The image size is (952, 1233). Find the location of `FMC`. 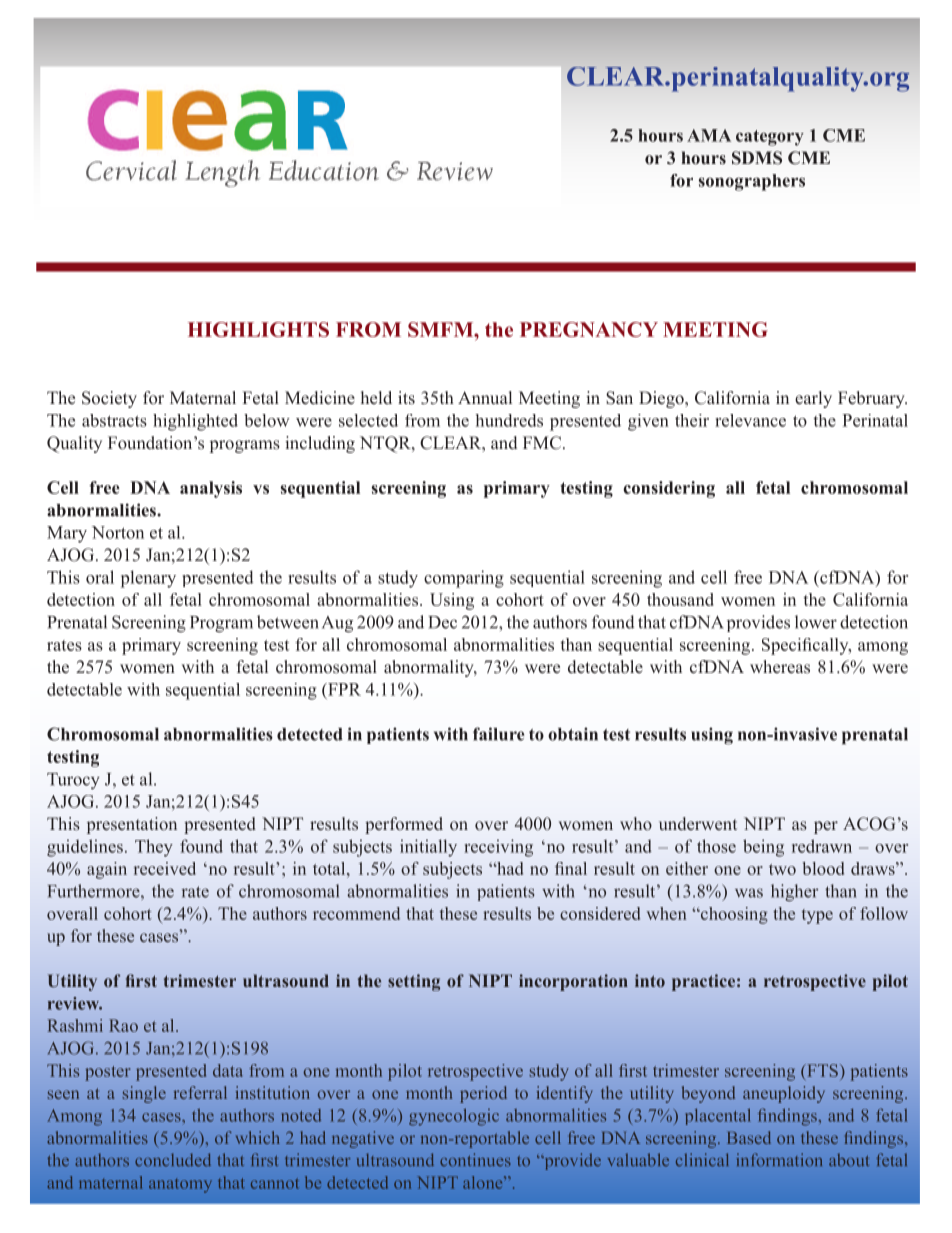

FMC is located at coordinates (542, 443).
